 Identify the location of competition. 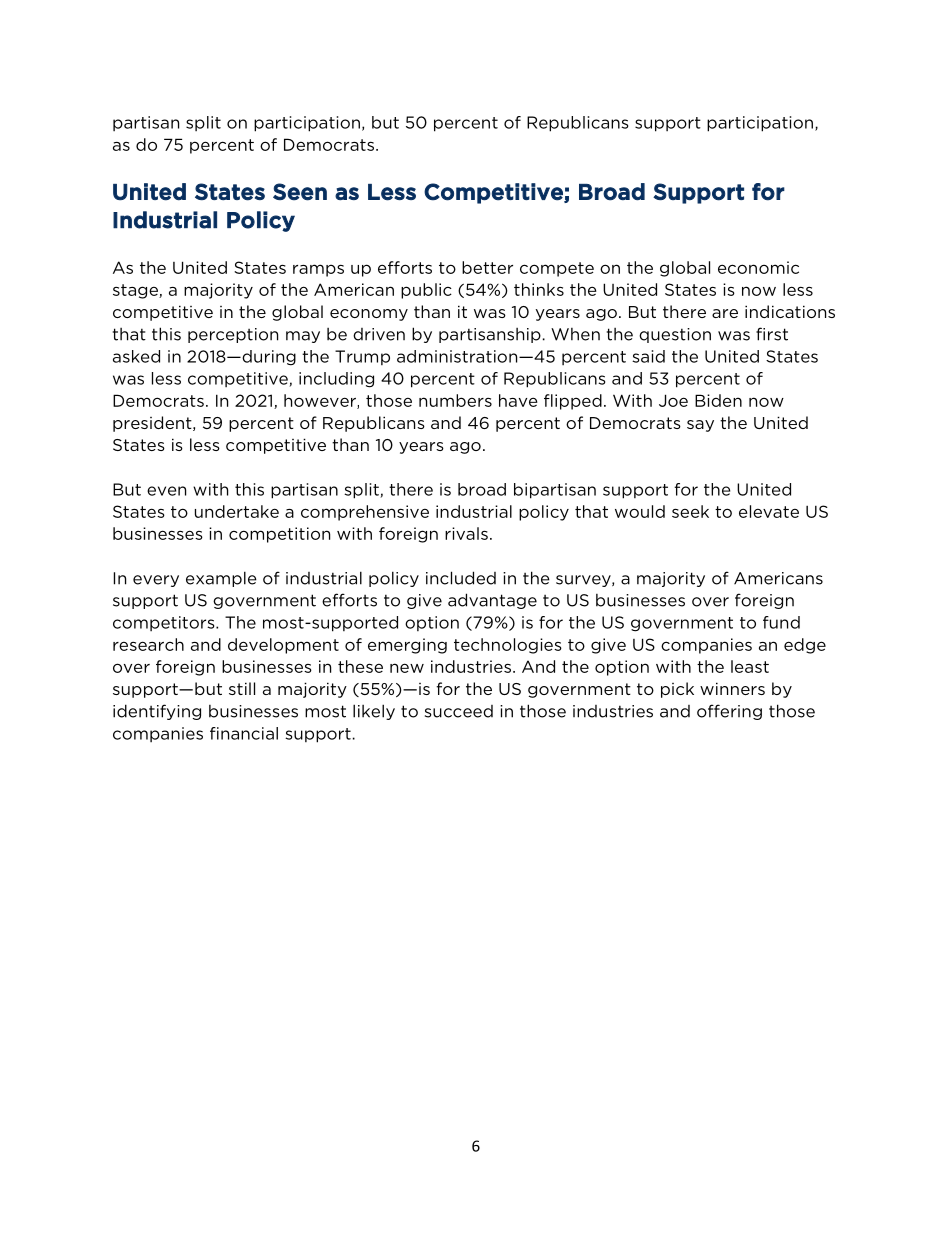
(279, 535).
